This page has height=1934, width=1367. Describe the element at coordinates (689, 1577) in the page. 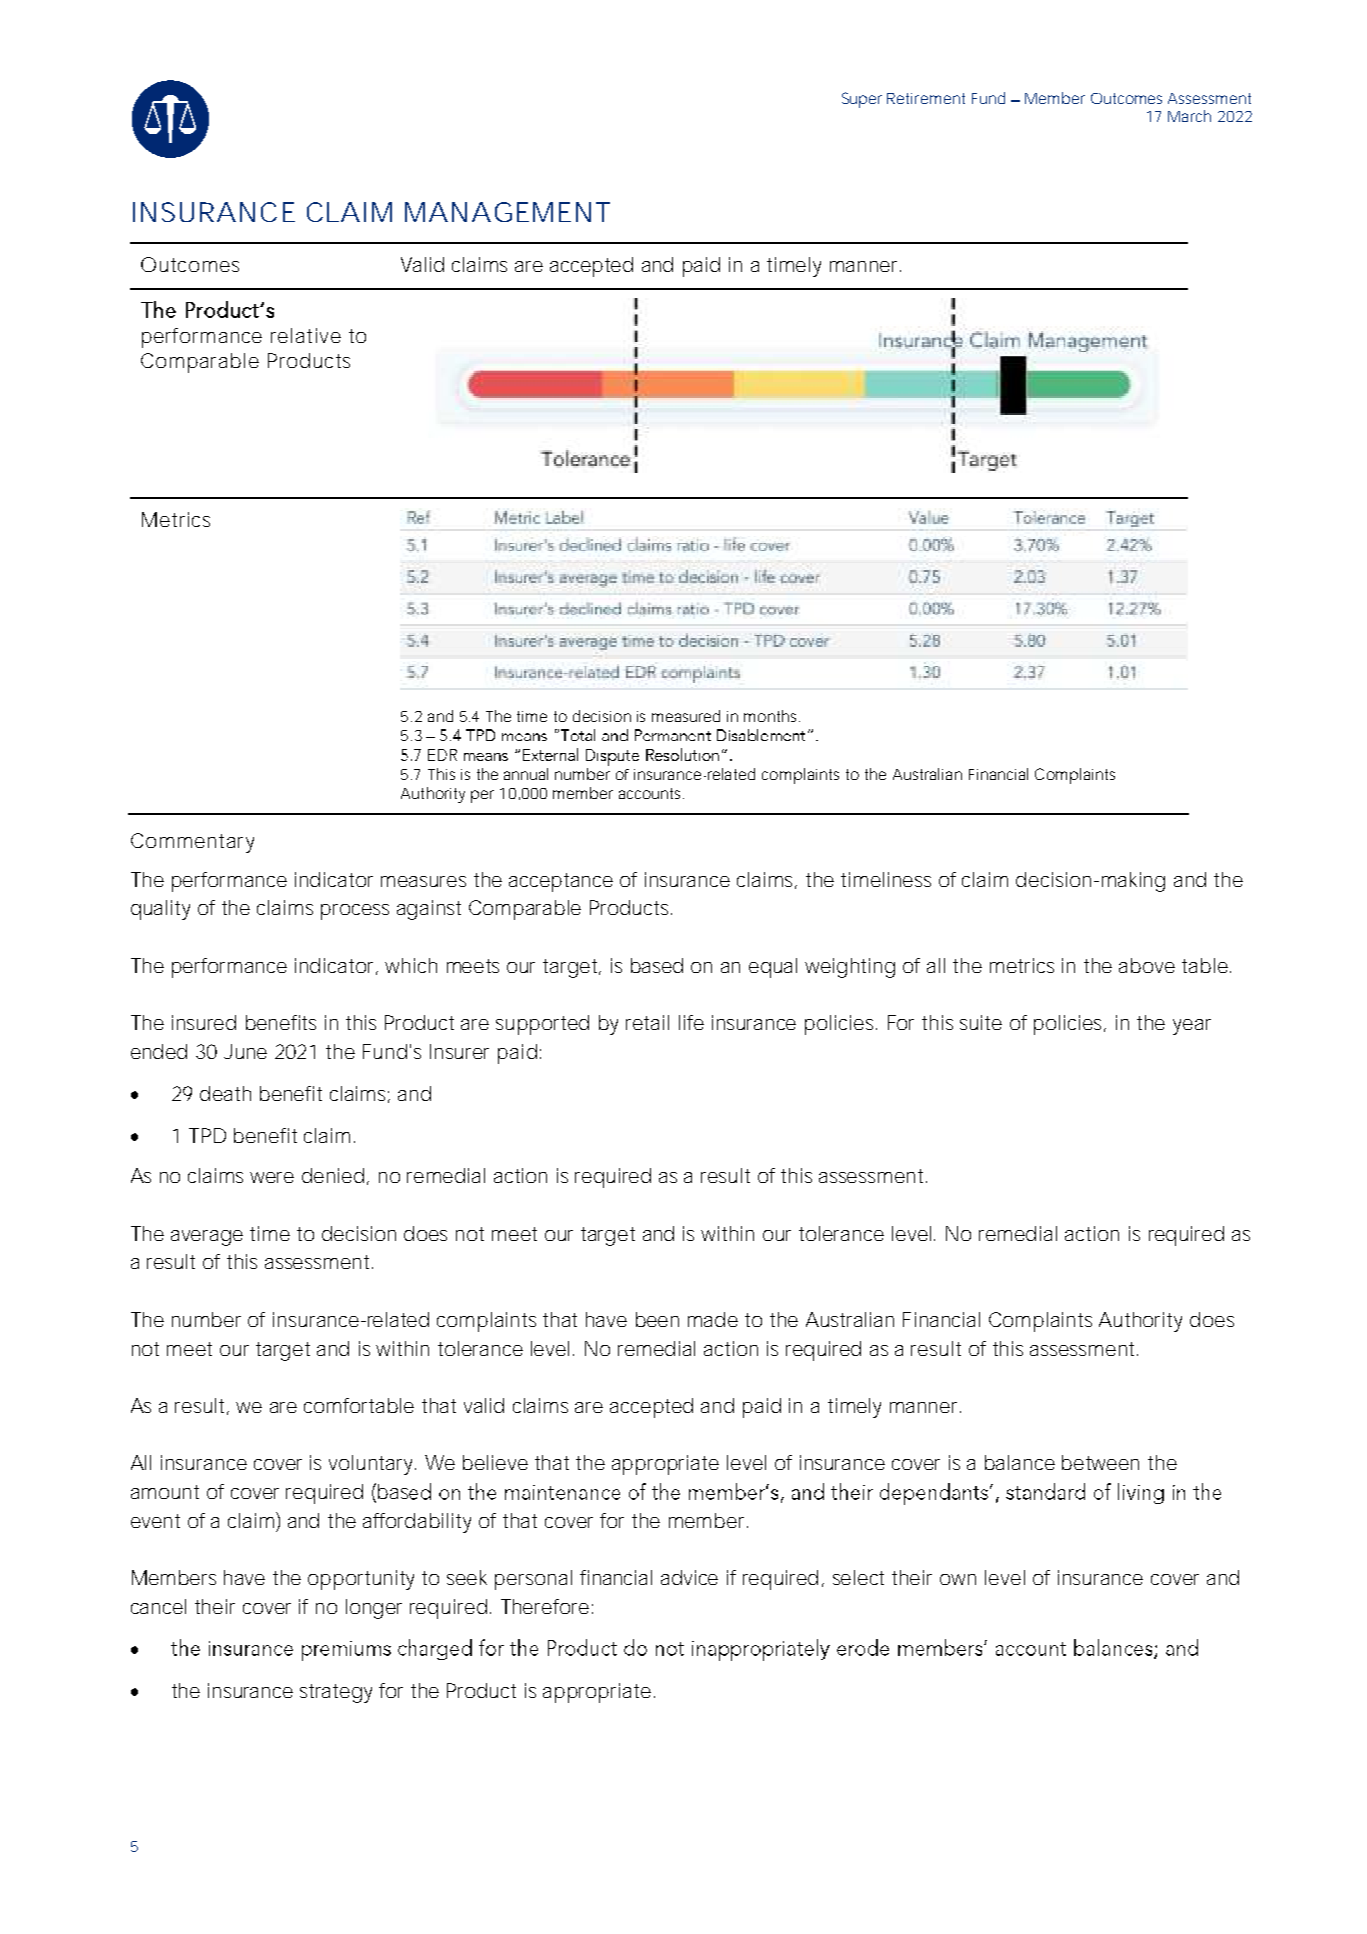

I see `advice` at that location.
